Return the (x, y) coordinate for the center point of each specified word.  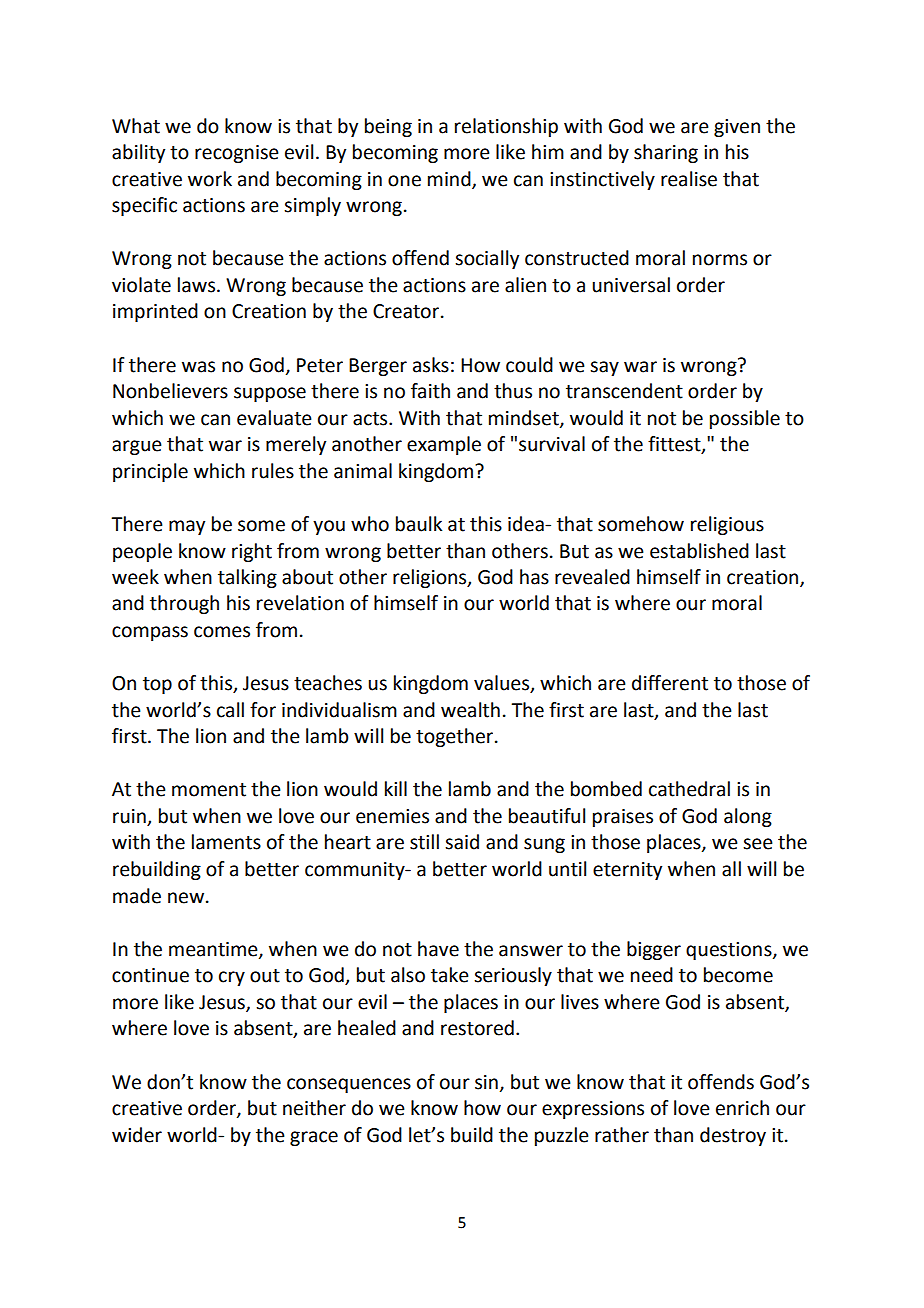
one (404, 181)
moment (209, 790)
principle (150, 472)
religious (727, 525)
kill (396, 788)
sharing (666, 153)
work (210, 179)
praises (623, 818)
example (444, 445)
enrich (742, 1108)
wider (137, 1135)
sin (486, 1082)
